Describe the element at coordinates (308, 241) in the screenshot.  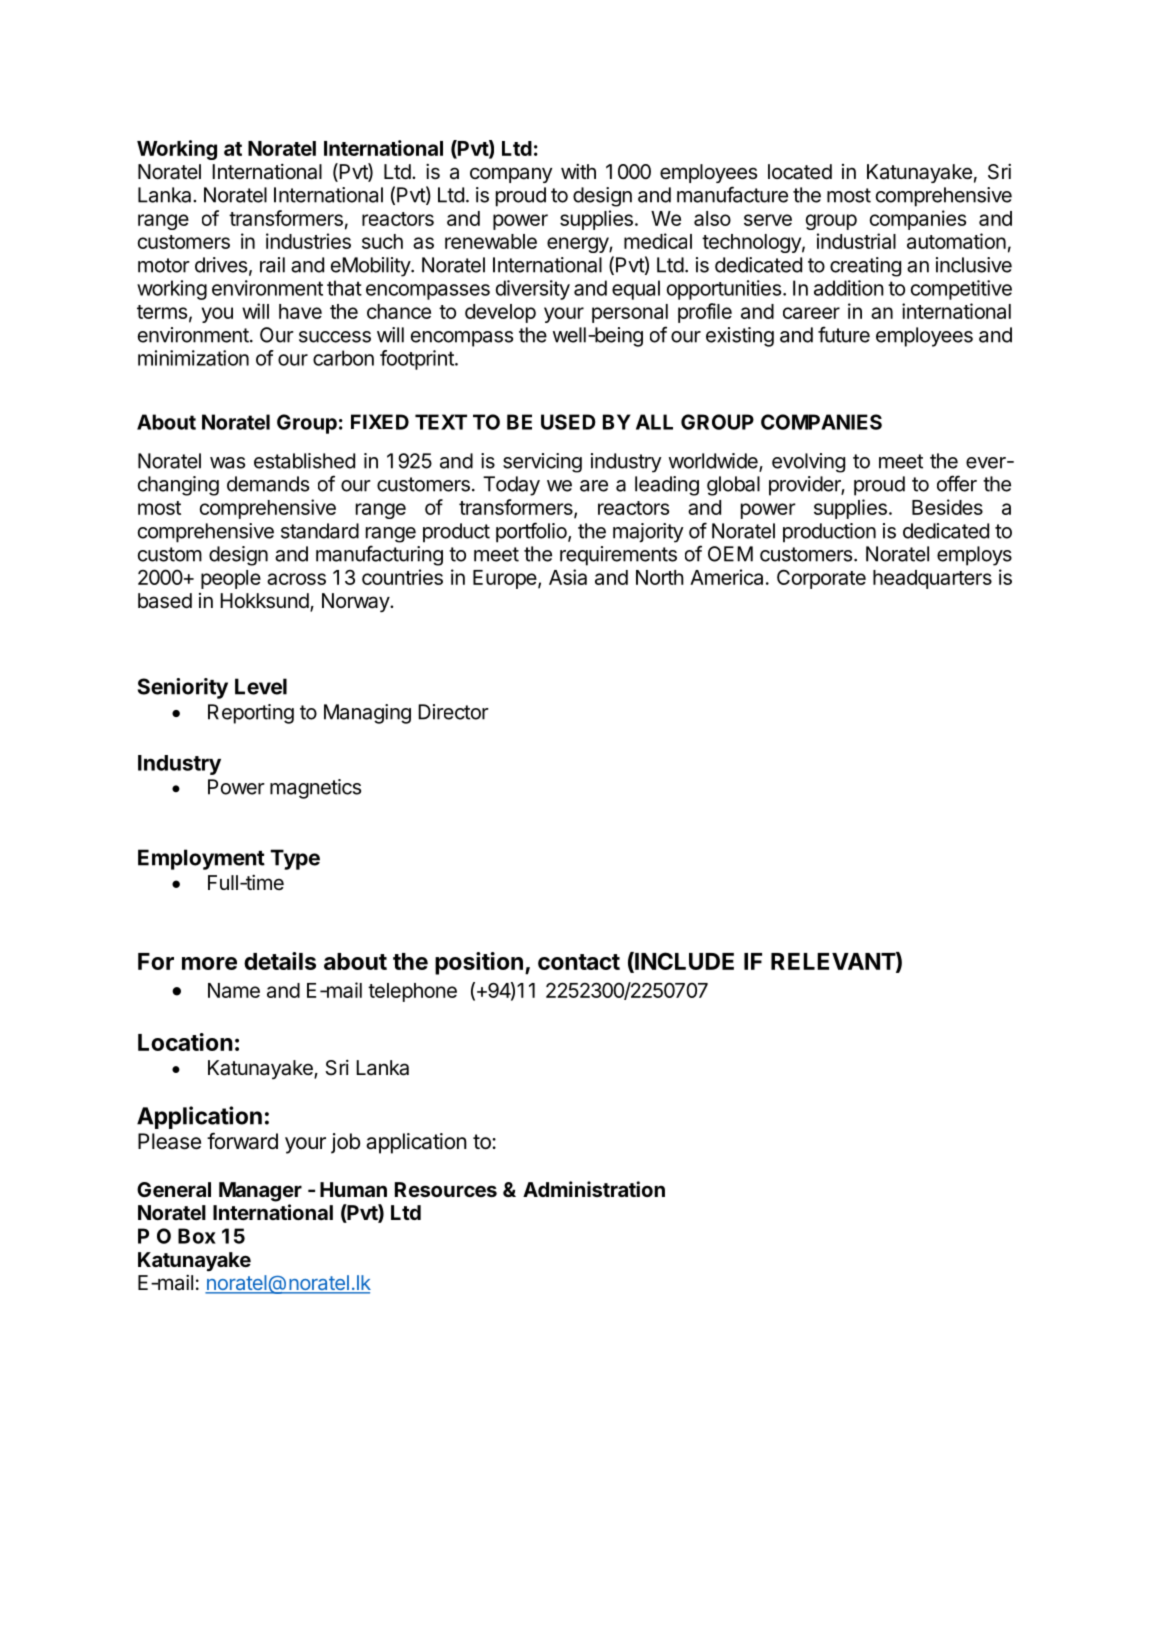
I see `industries` at that location.
